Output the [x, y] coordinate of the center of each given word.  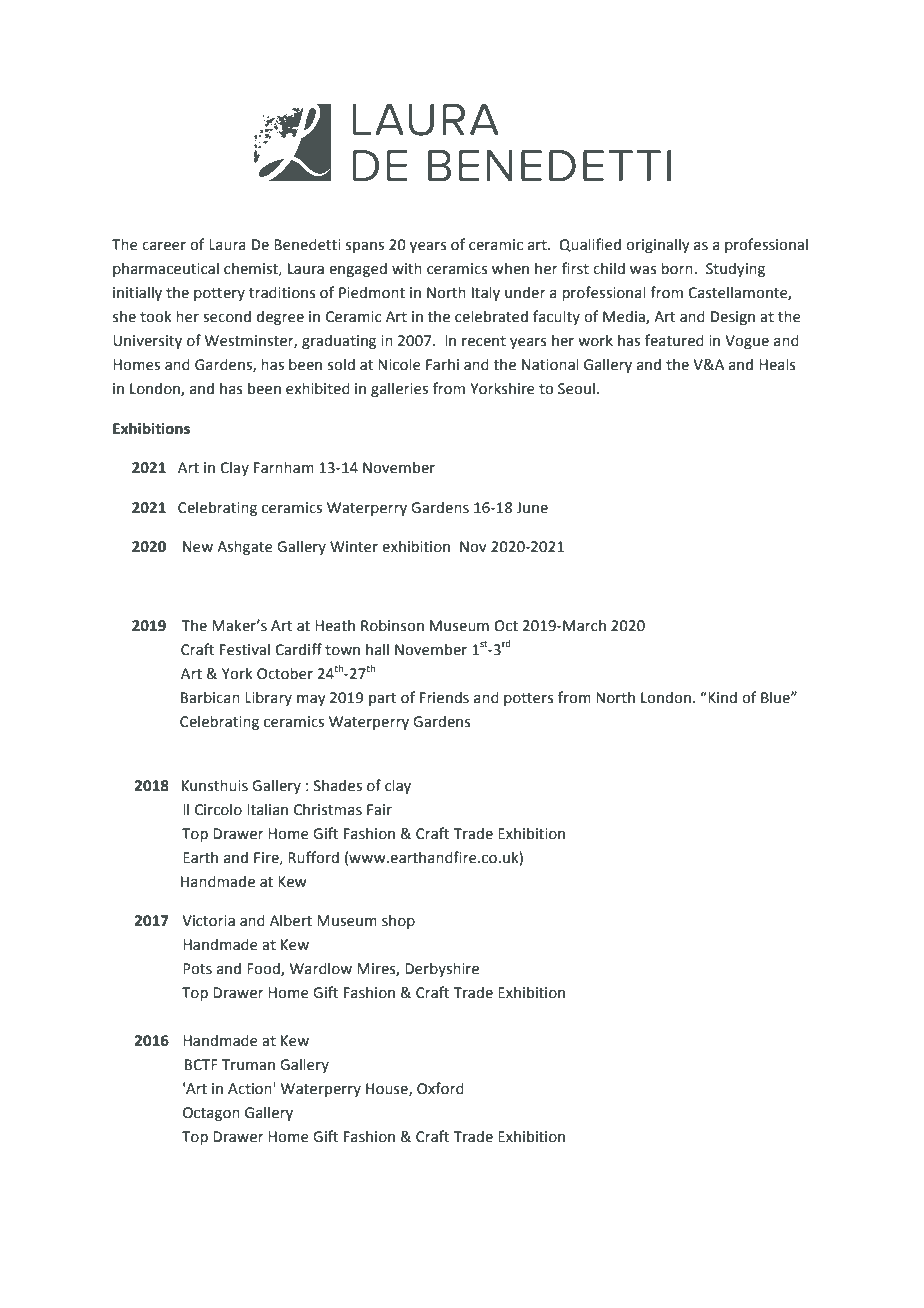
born [677, 268]
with [407, 268]
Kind [721, 697]
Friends [444, 697]
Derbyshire [442, 969]
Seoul [576, 388]
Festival [245, 649]
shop [398, 921]
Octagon [211, 1114]
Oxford [440, 1088]
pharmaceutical [166, 269]
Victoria [208, 921]
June [532, 508]
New [198, 547]
